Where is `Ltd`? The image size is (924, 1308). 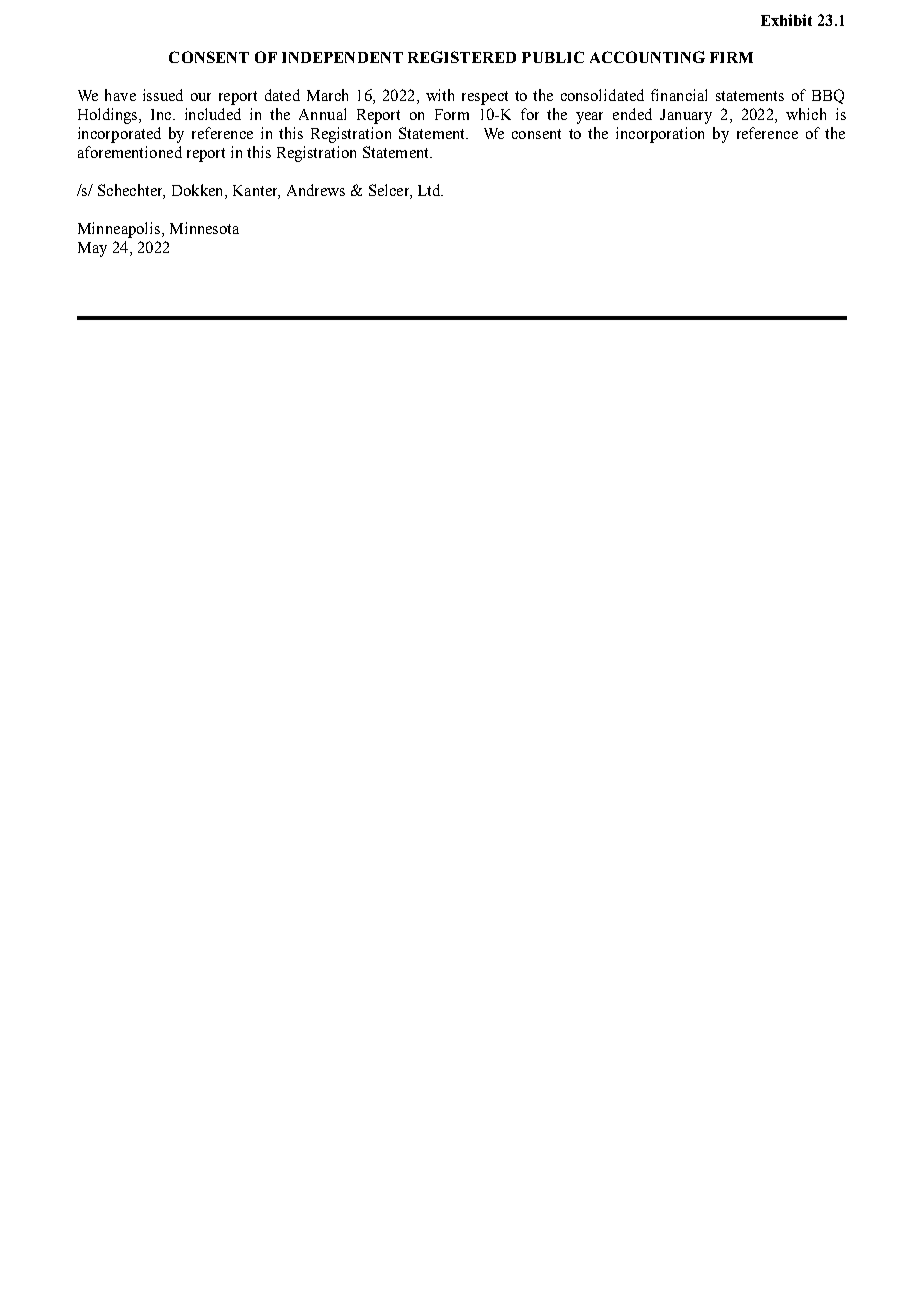 Ltd is located at coordinates (430, 190).
